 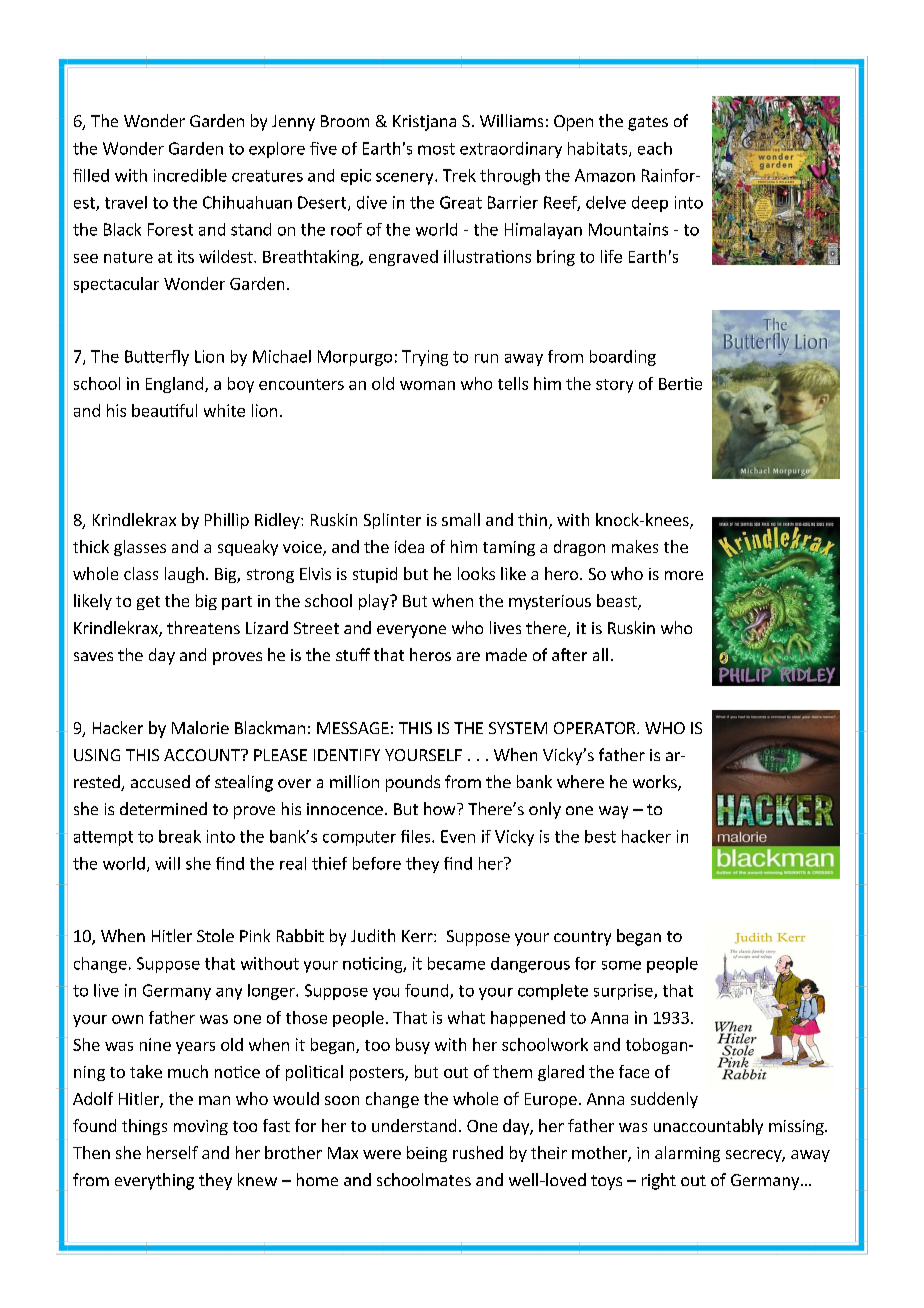 I want to click on each, so click(x=655, y=148).
